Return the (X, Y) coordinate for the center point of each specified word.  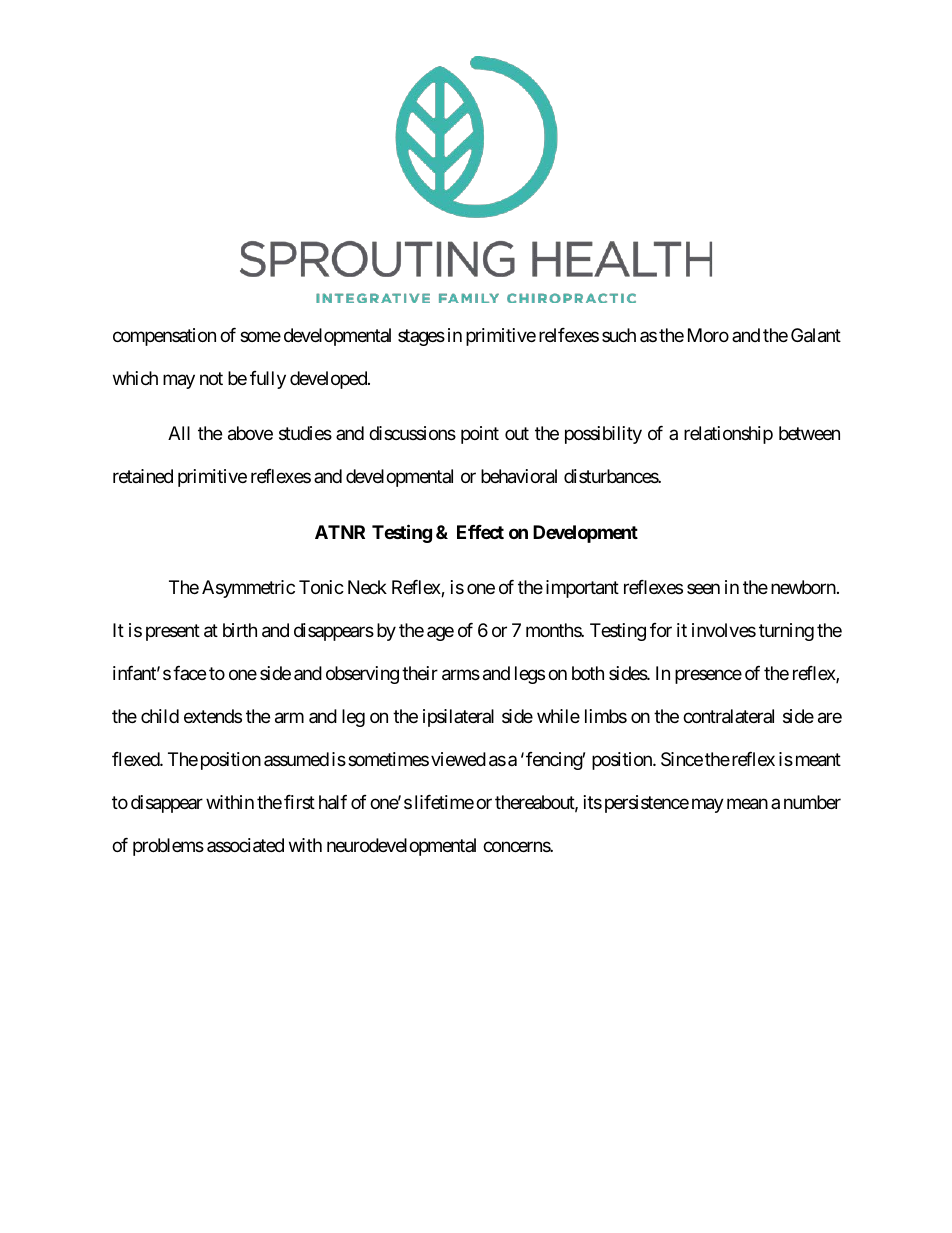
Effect (480, 532)
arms (461, 675)
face (189, 673)
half (333, 802)
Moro (708, 335)
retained (143, 476)
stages (421, 337)
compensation (164, 337)
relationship (728, 435)
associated (245, 845)
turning (786, 632)
